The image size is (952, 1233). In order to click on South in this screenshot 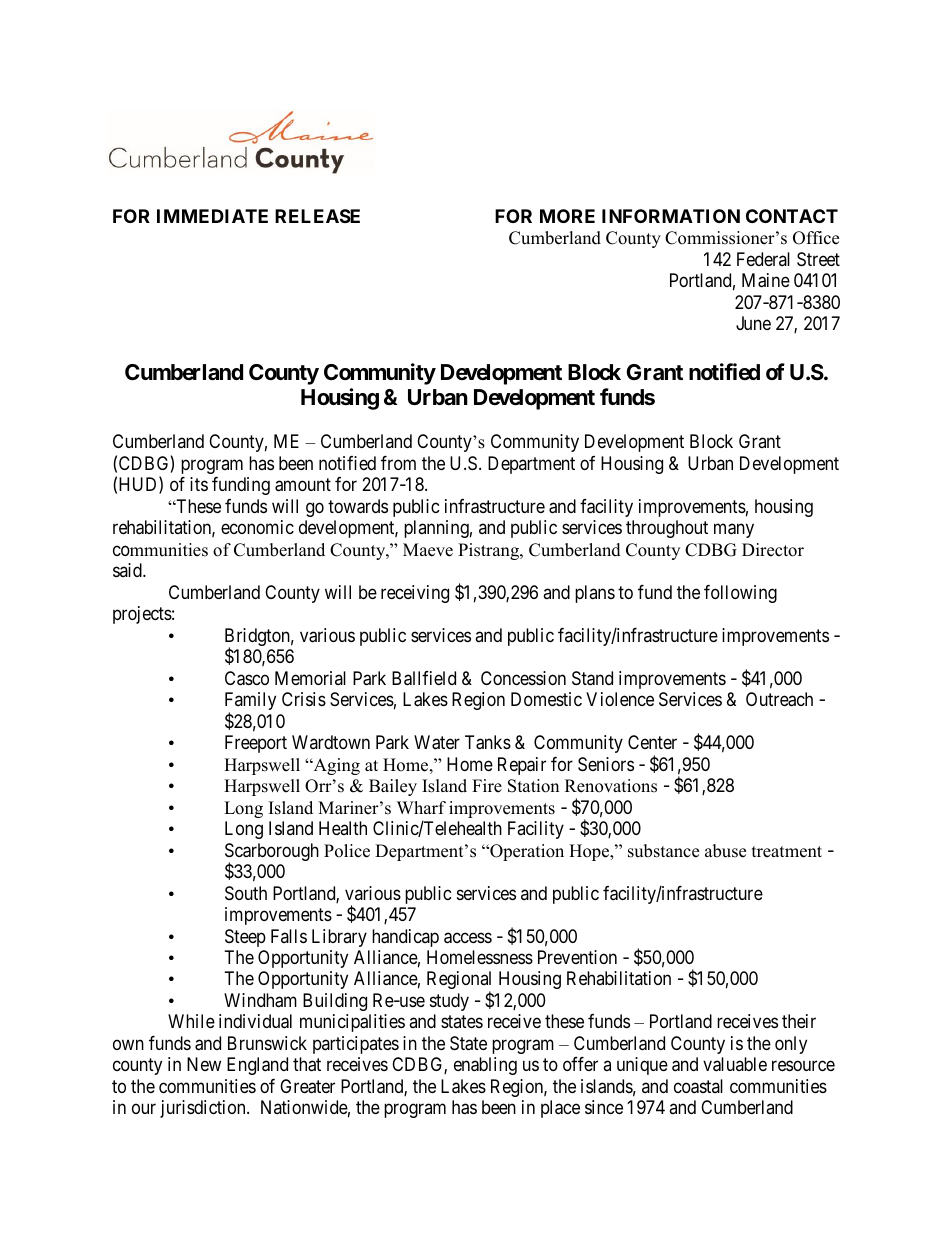, I will do `click(246, 893)`.
